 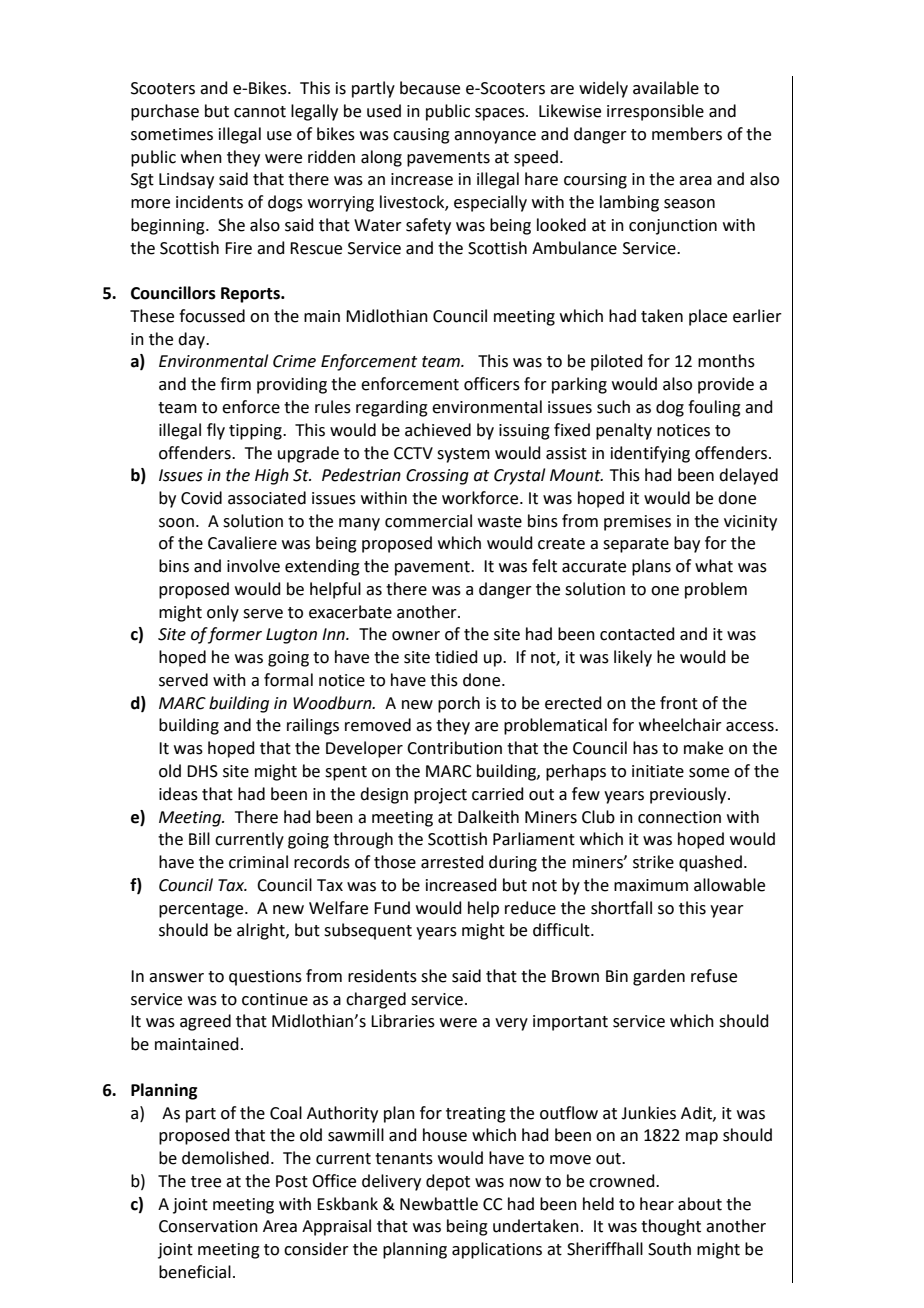 I want to click on day, so click(x=193, y=340).
